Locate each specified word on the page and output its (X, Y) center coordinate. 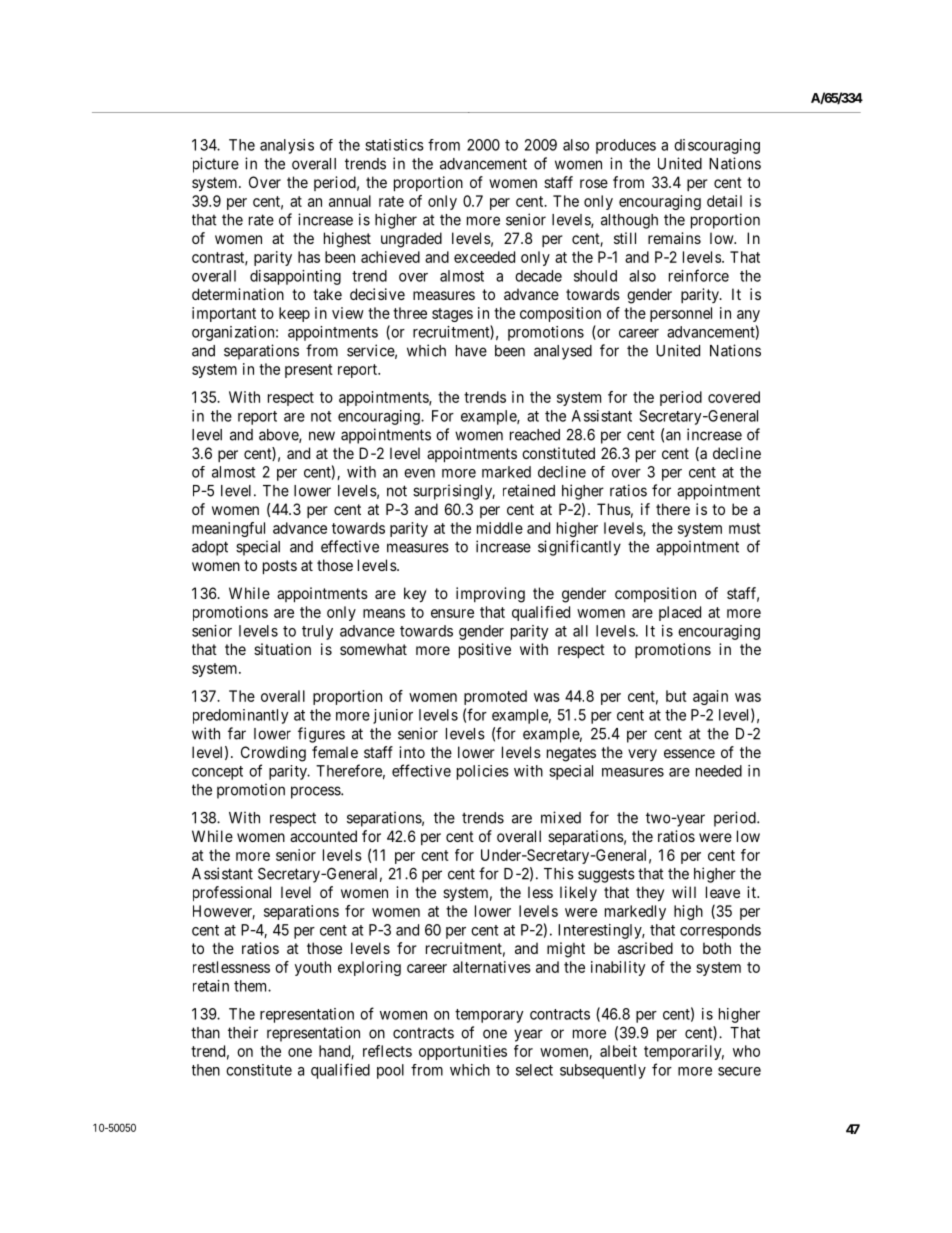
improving (490, 595)
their (243, 1032)
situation (282, 649)
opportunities (463, 1052)
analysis (287, 146)
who (746, 1051)
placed (680, 613)
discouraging (717, 146)
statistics (394, 145)
